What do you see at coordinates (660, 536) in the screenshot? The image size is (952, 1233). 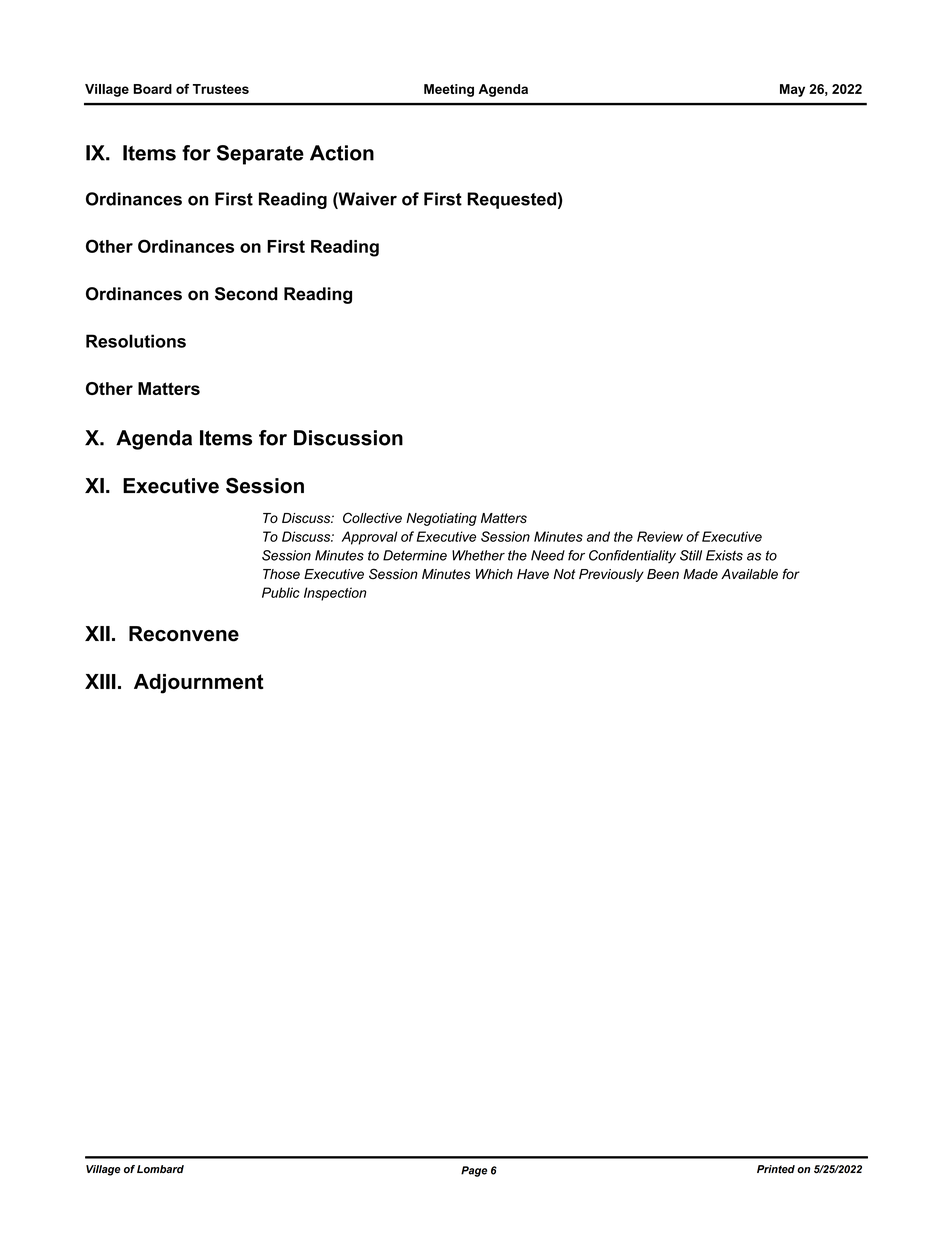 I see `Review` at bounding box center [660, 536].
